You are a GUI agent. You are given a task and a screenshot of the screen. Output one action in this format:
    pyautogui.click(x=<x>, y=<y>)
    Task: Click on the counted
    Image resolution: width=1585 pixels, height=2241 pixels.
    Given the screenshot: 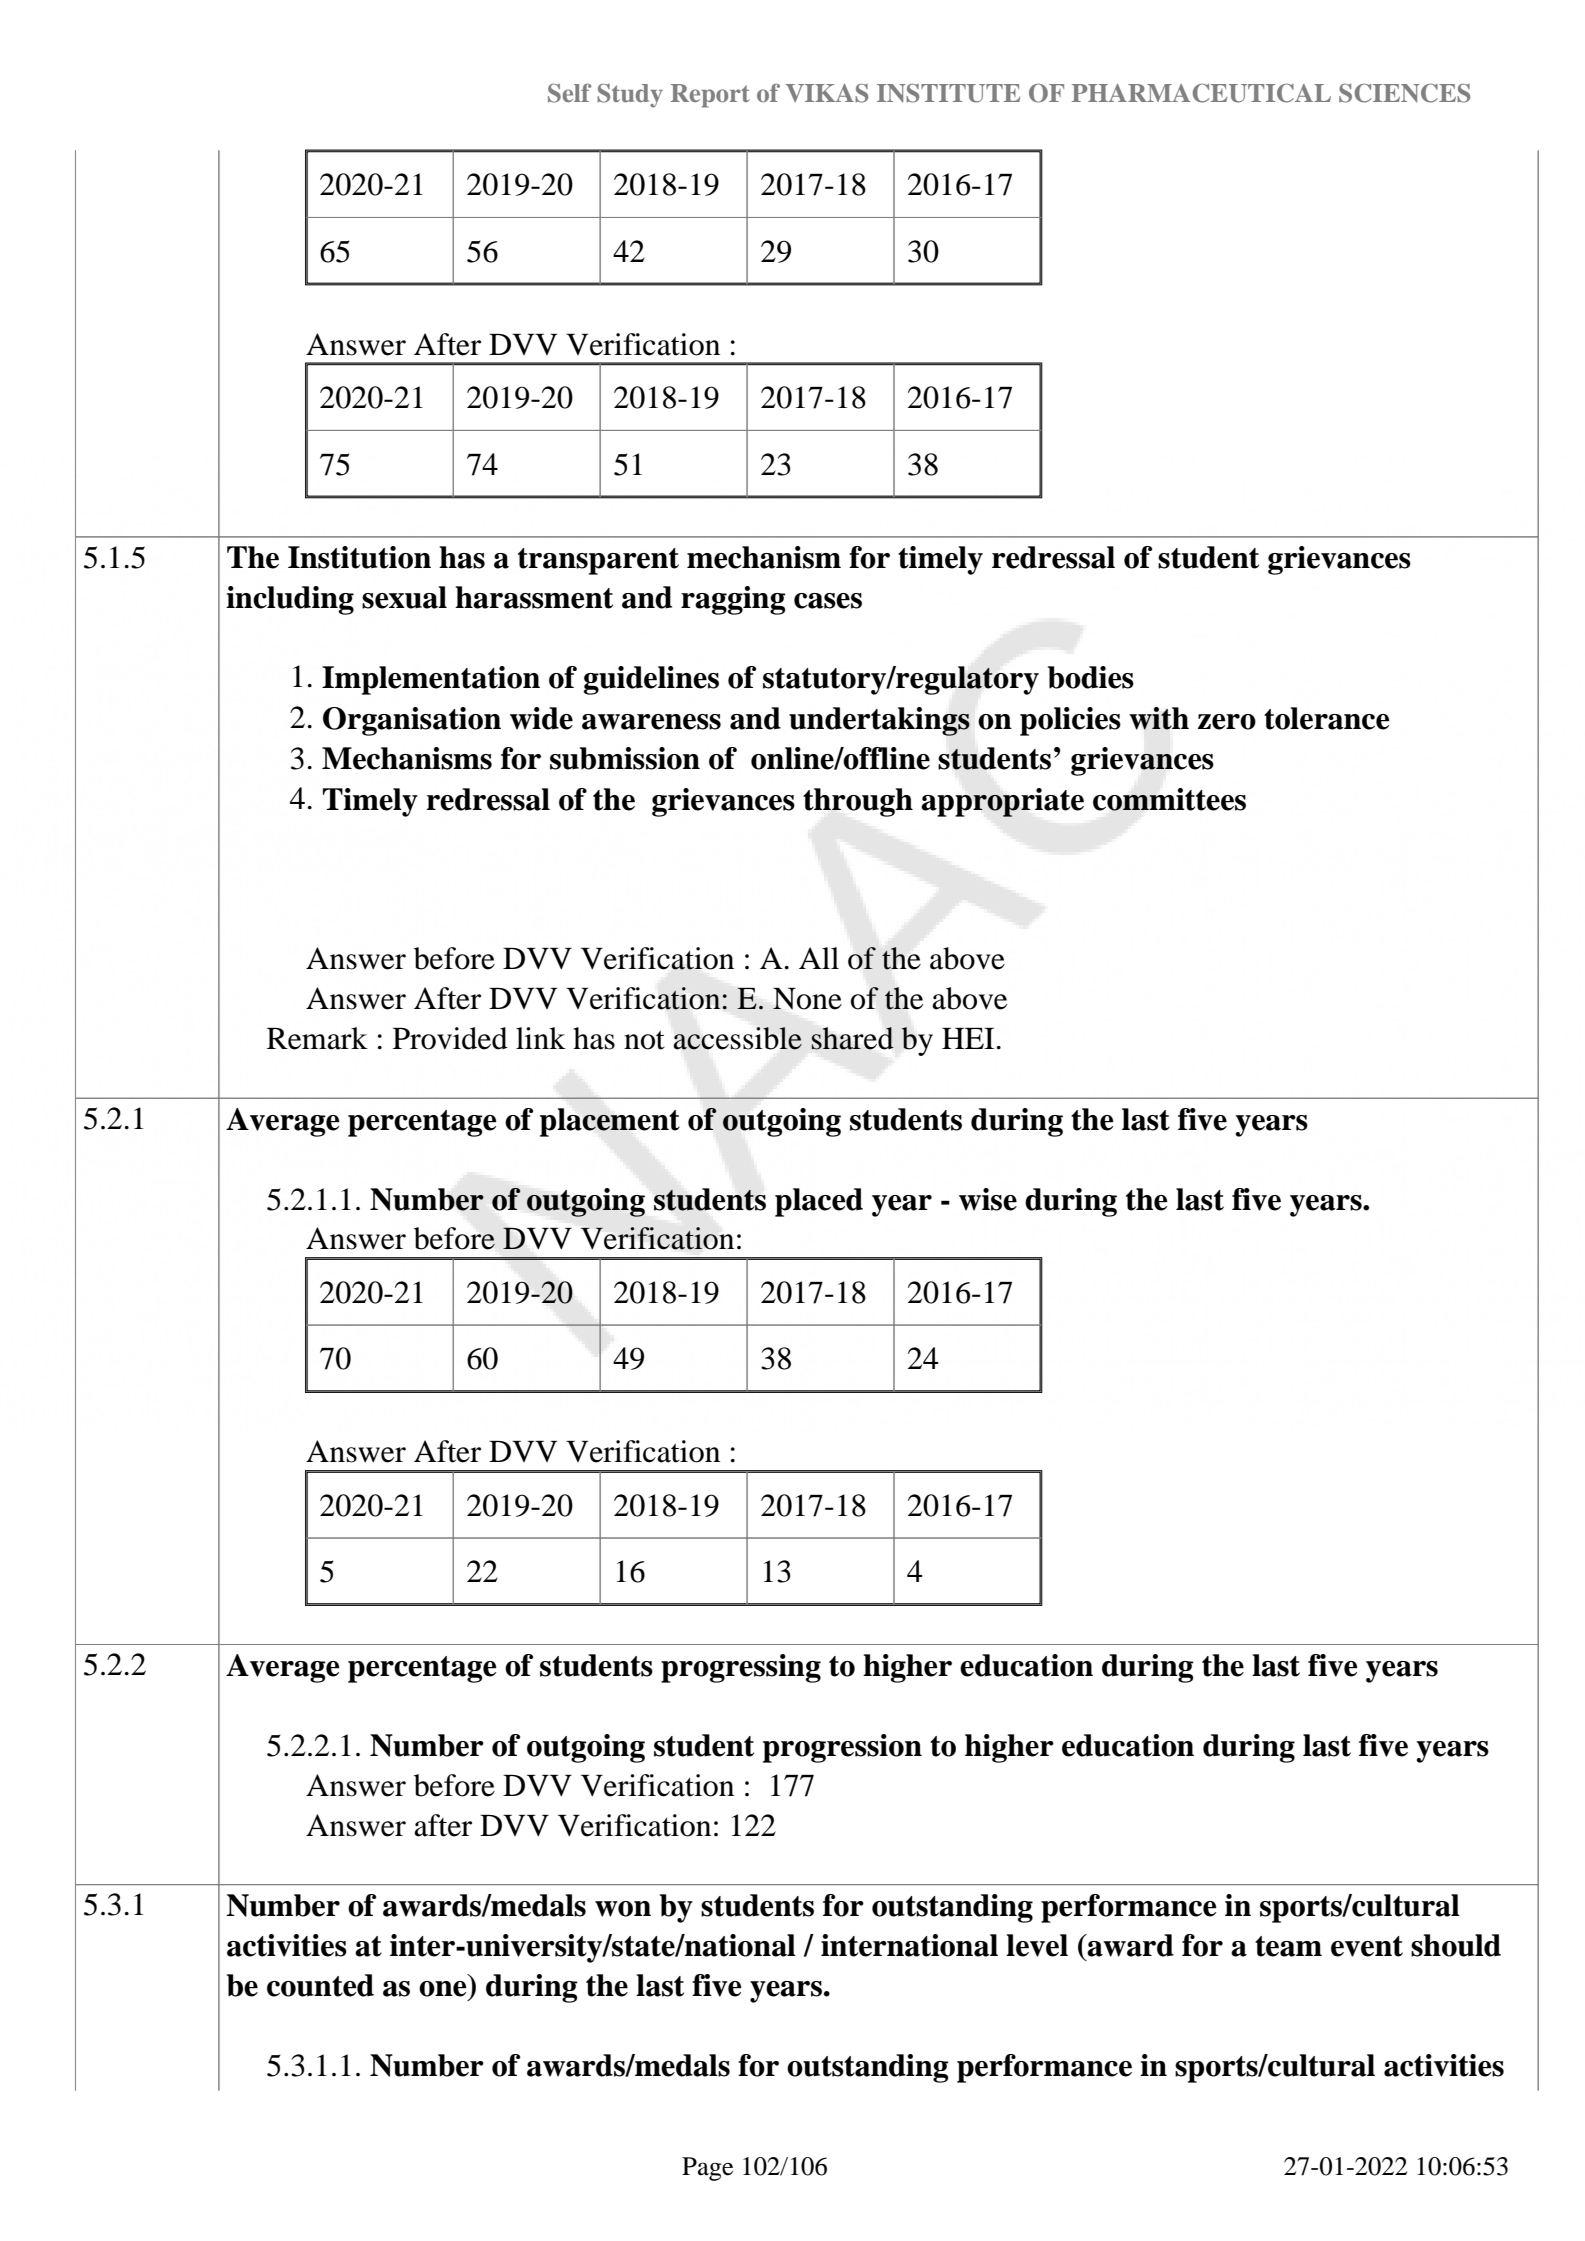 What is the action you would take?
    pyautogui.click(x=320, y=1985)
